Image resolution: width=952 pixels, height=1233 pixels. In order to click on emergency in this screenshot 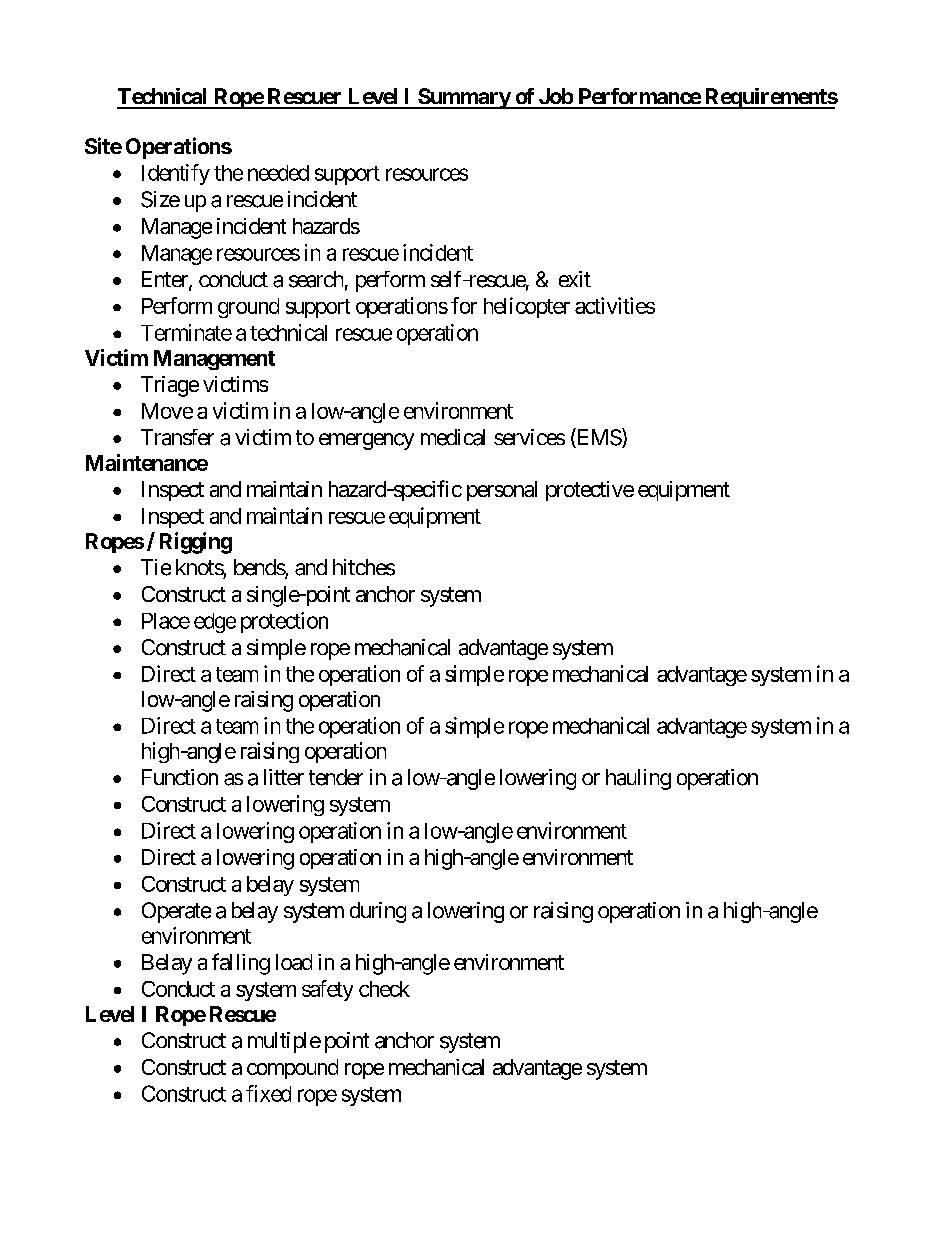, I will do `click(366, 441)`.
